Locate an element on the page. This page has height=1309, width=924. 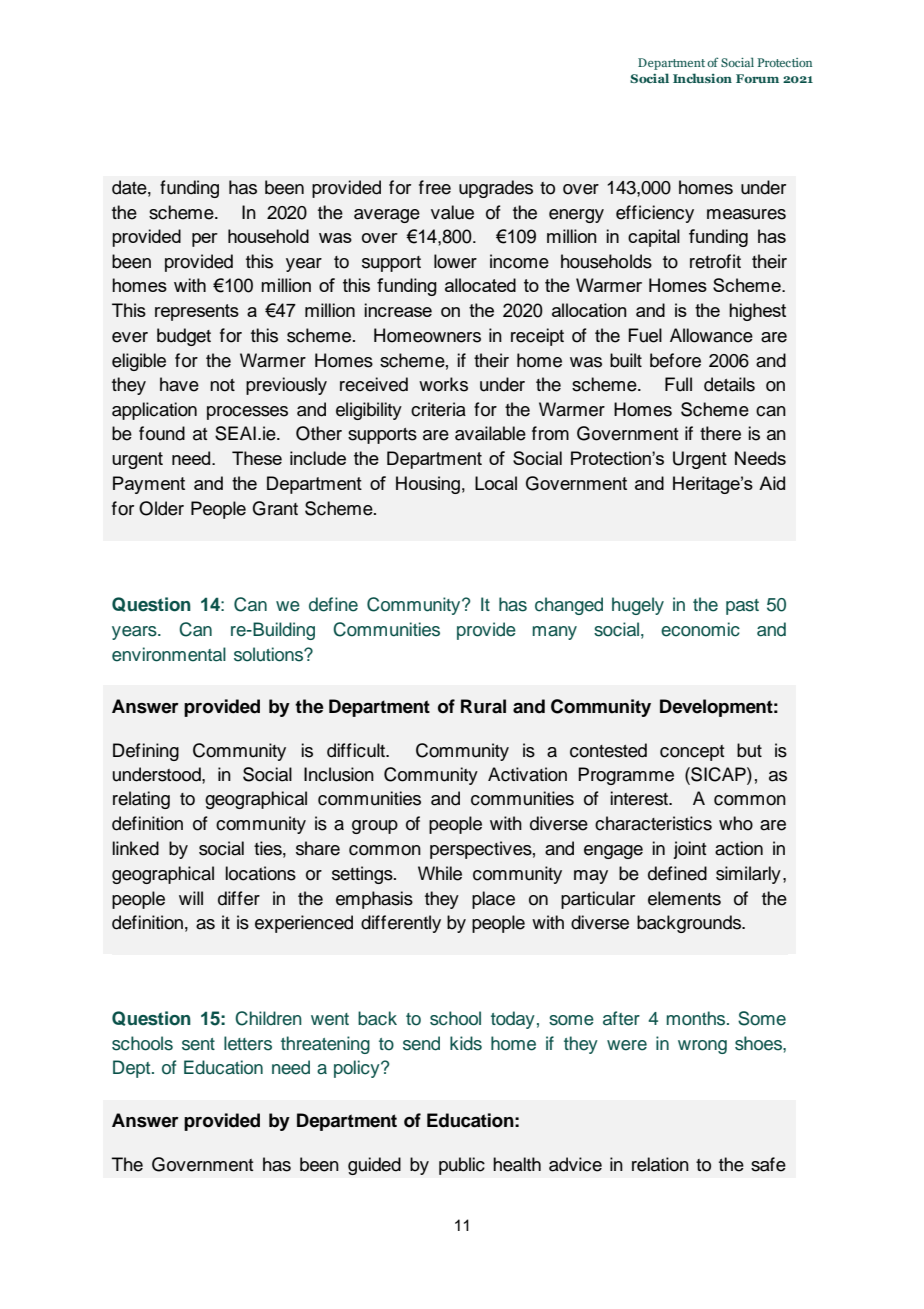
environmental is located at coordinates (169, 654).
